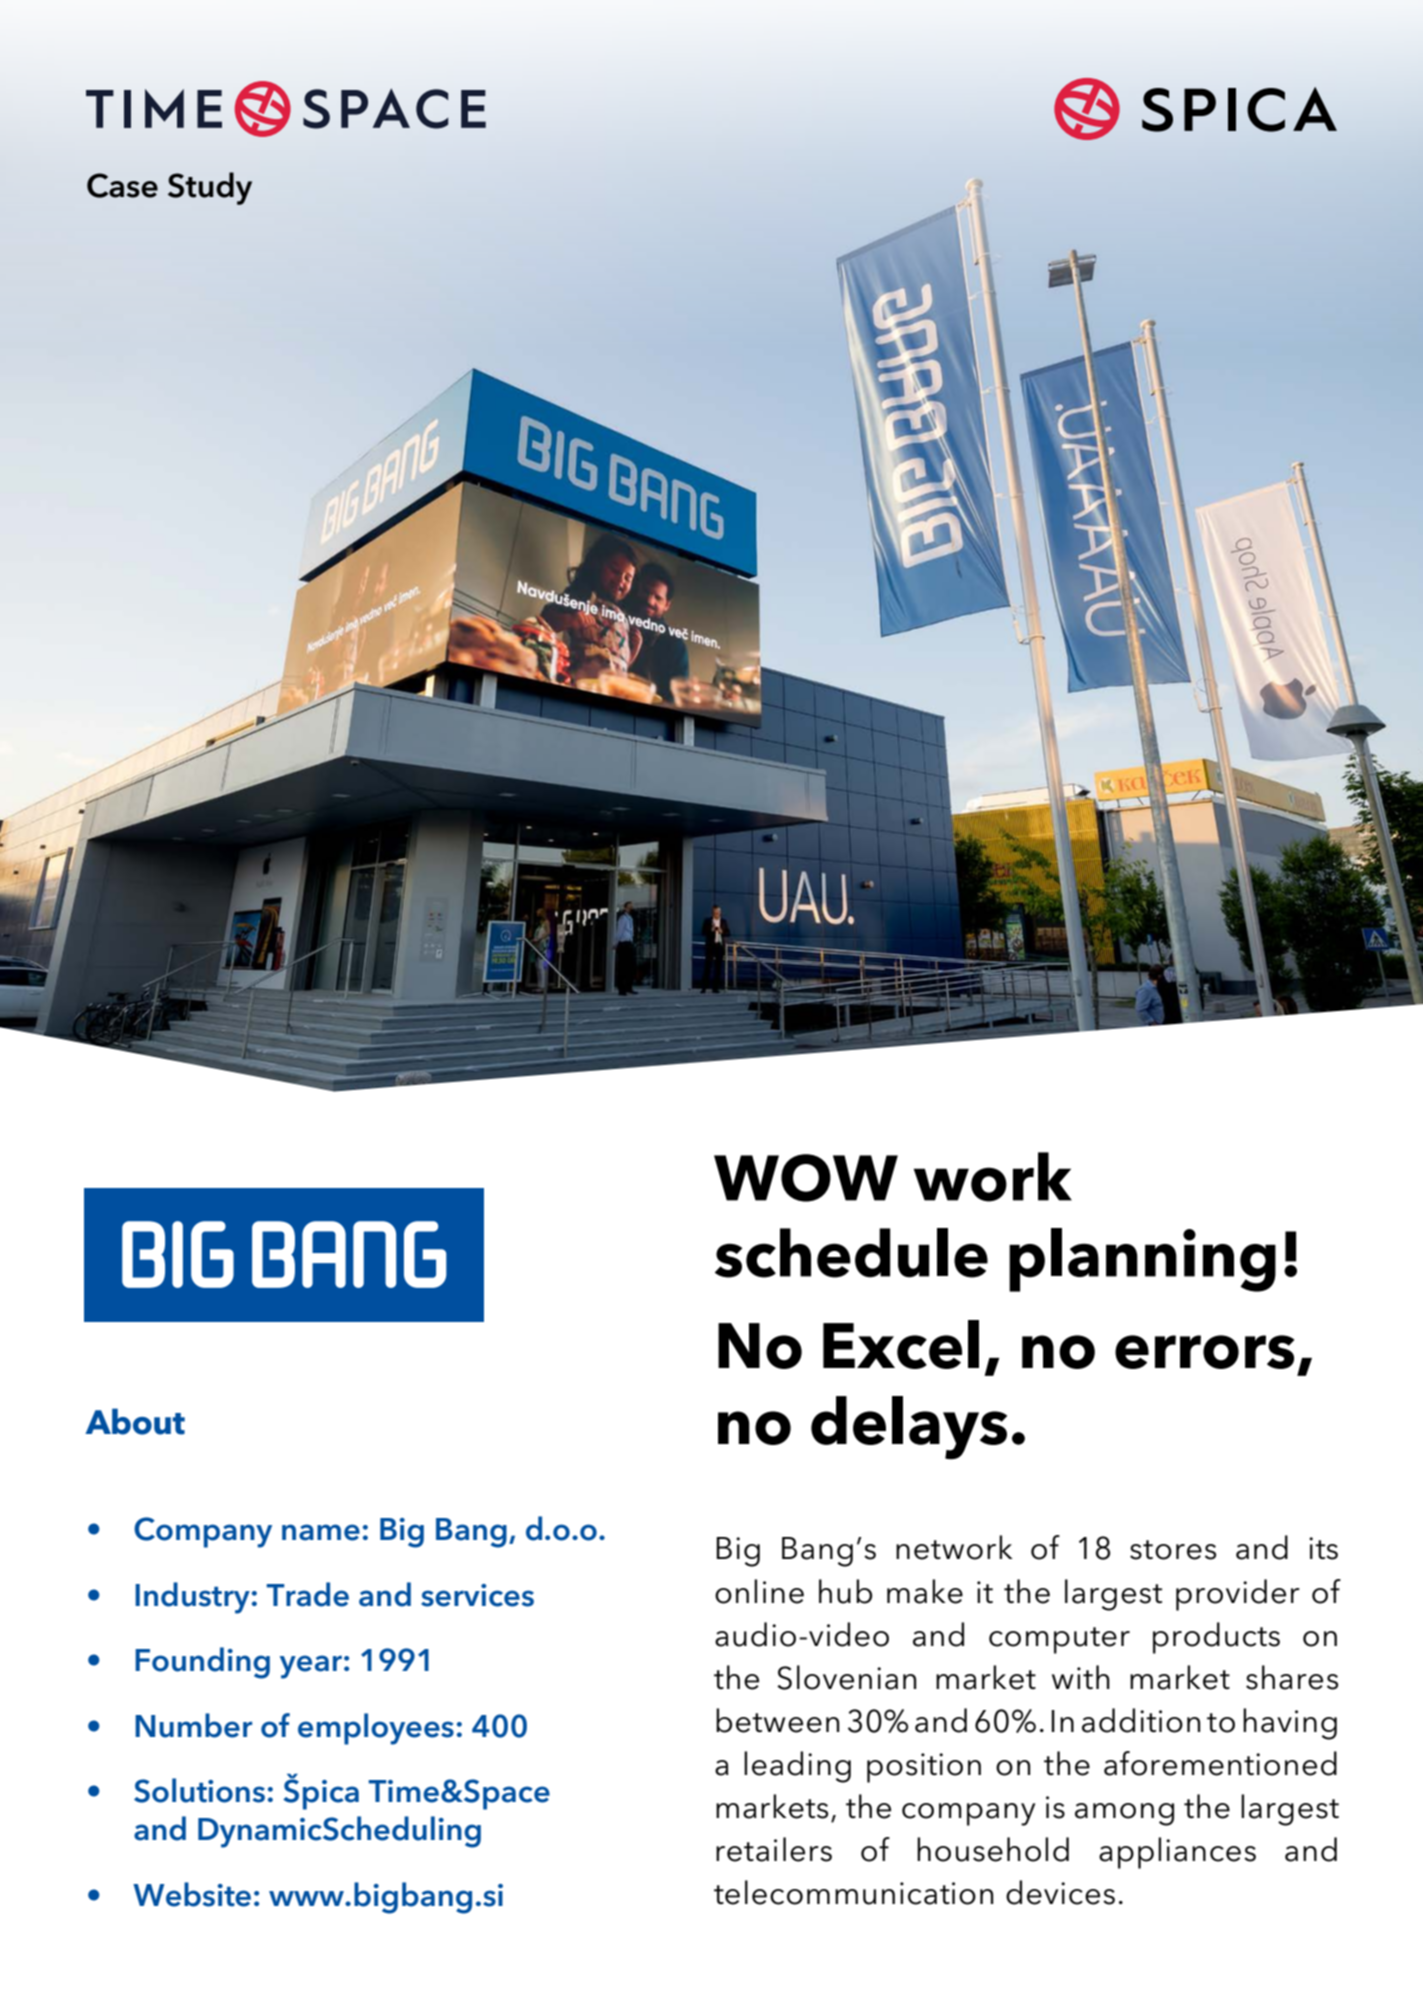 This document has width=1423, height=2013. Describe the element at coordinates (135, 1421) in the document. I see `About` at that location.
